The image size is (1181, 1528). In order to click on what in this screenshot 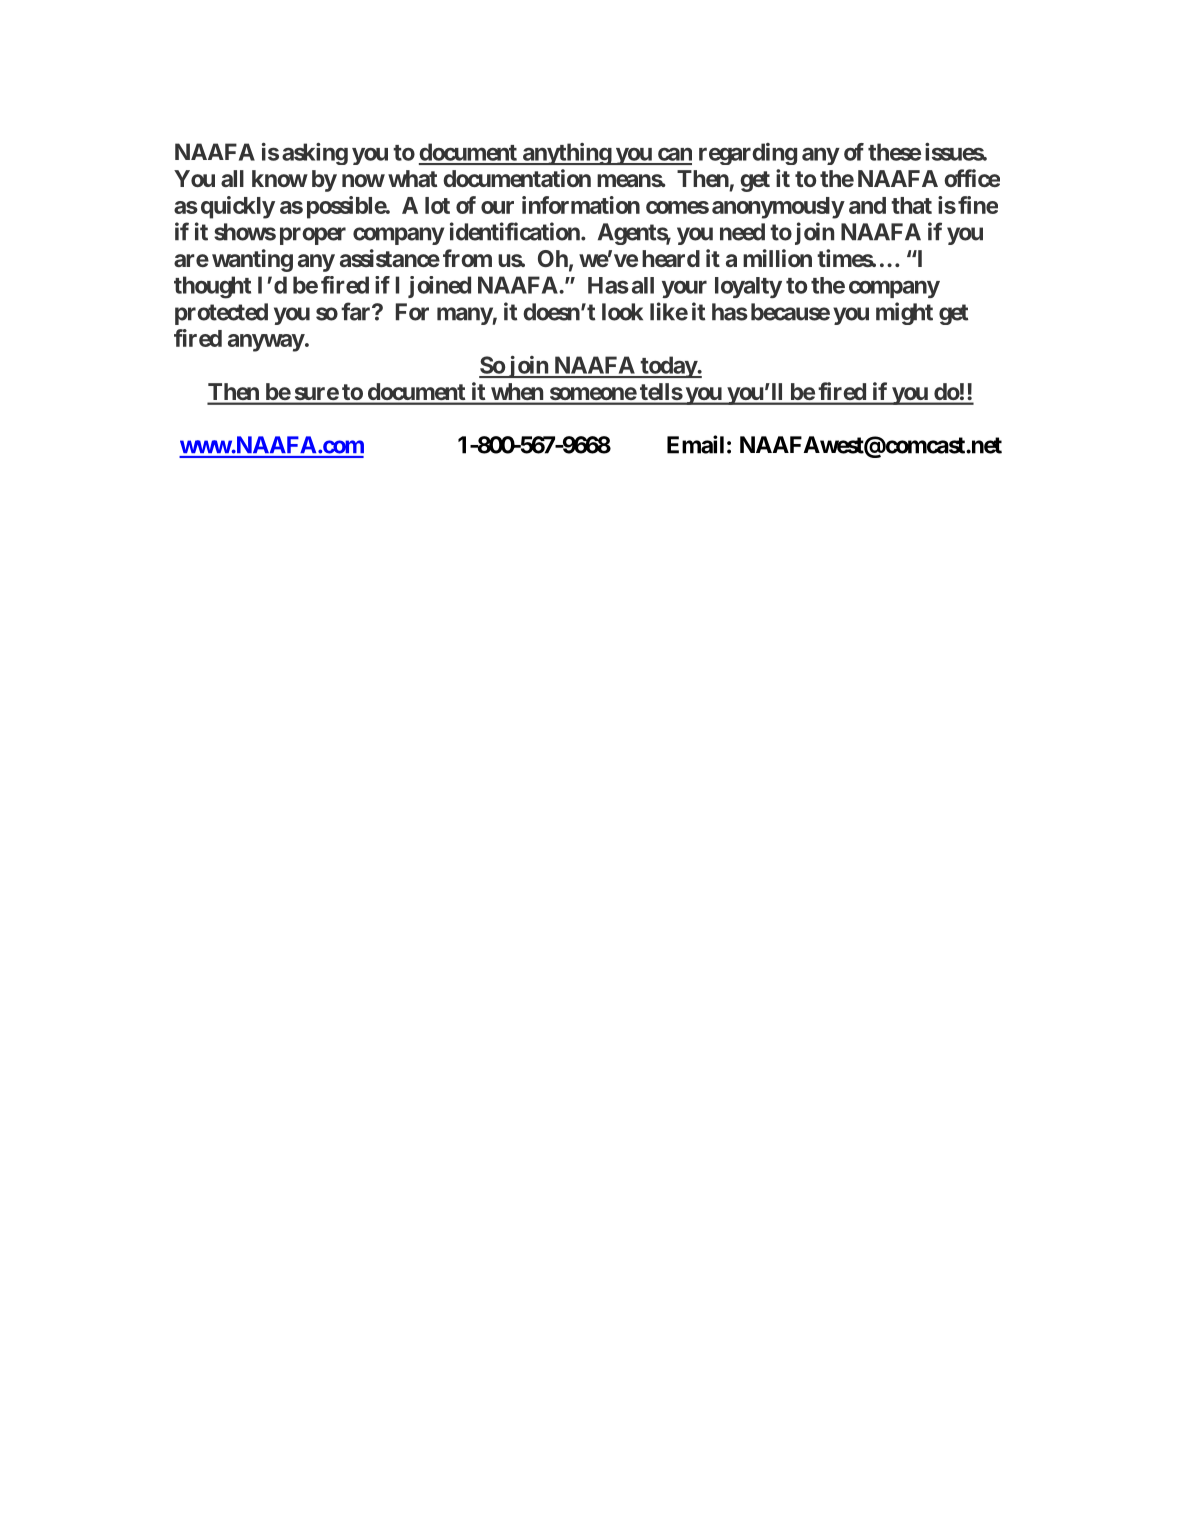, I will do `click(412, 178)`.
